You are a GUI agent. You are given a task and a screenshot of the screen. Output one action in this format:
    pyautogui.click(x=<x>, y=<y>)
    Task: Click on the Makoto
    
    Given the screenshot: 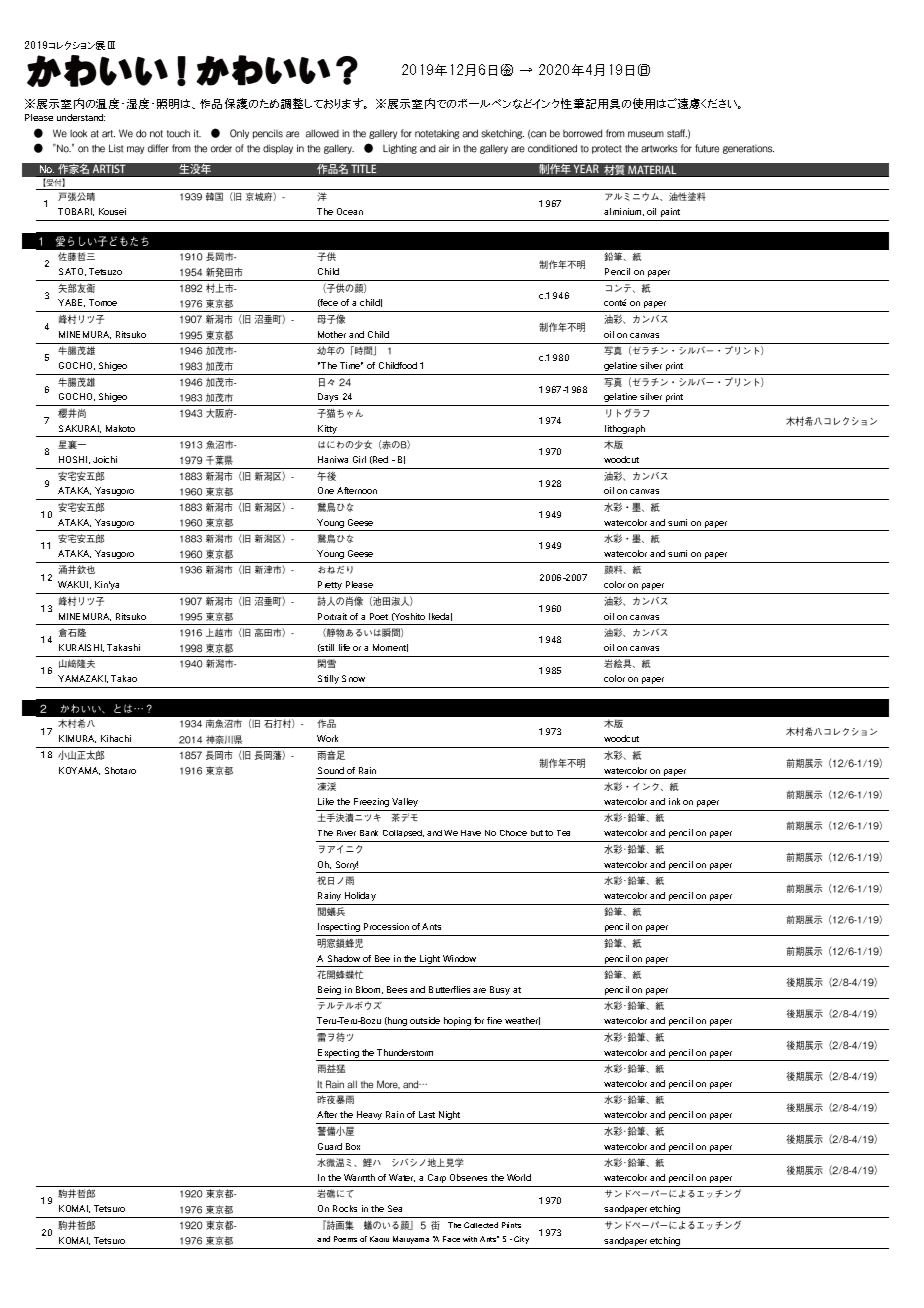 What is the action you would take?
    pyautogui.click(x=120, y=428)
